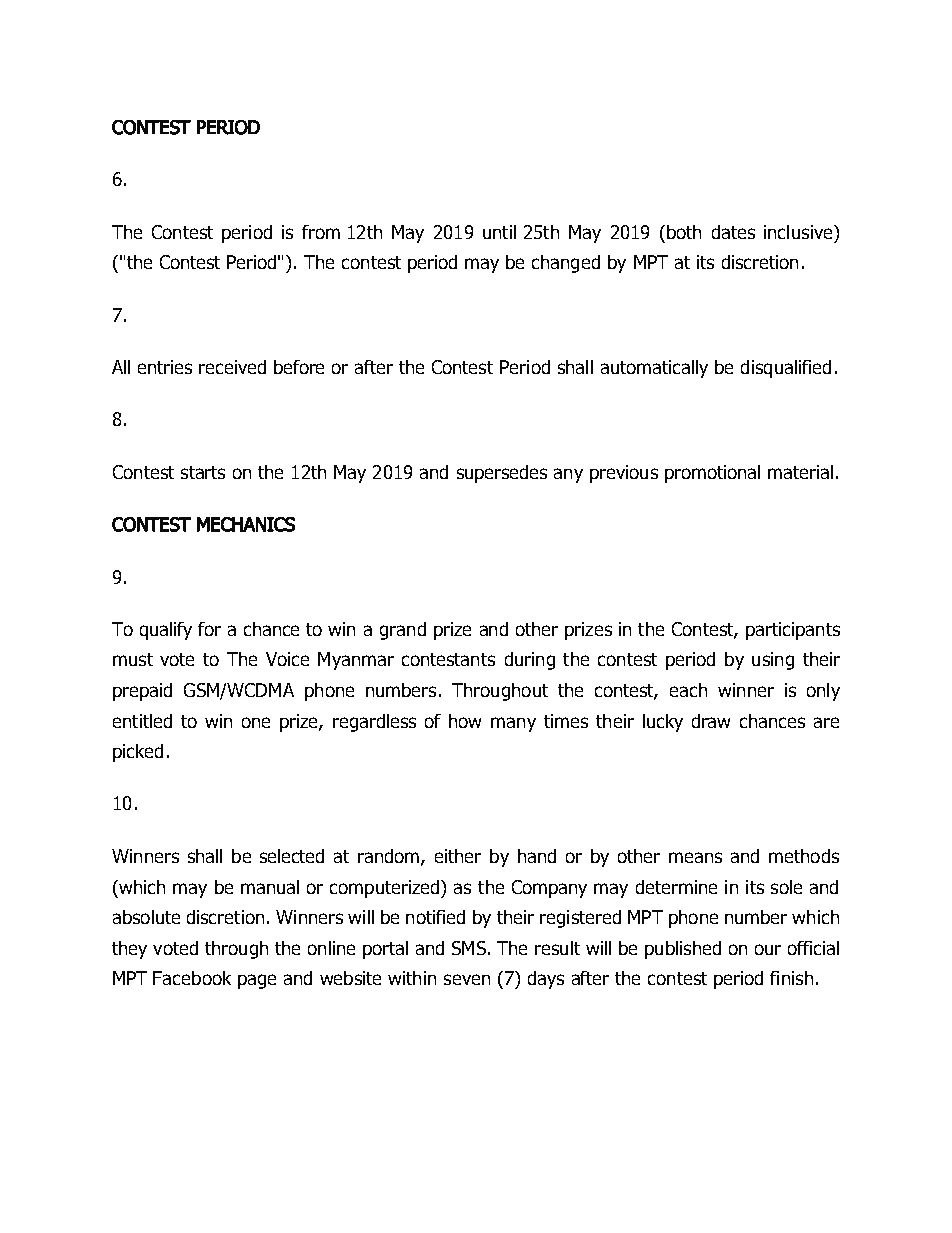 Image resolution: width=952 pixels, height=1233 pixels. Describe the element at coordinates (733, 232) in the screenshot. I see `dates` at that location.
